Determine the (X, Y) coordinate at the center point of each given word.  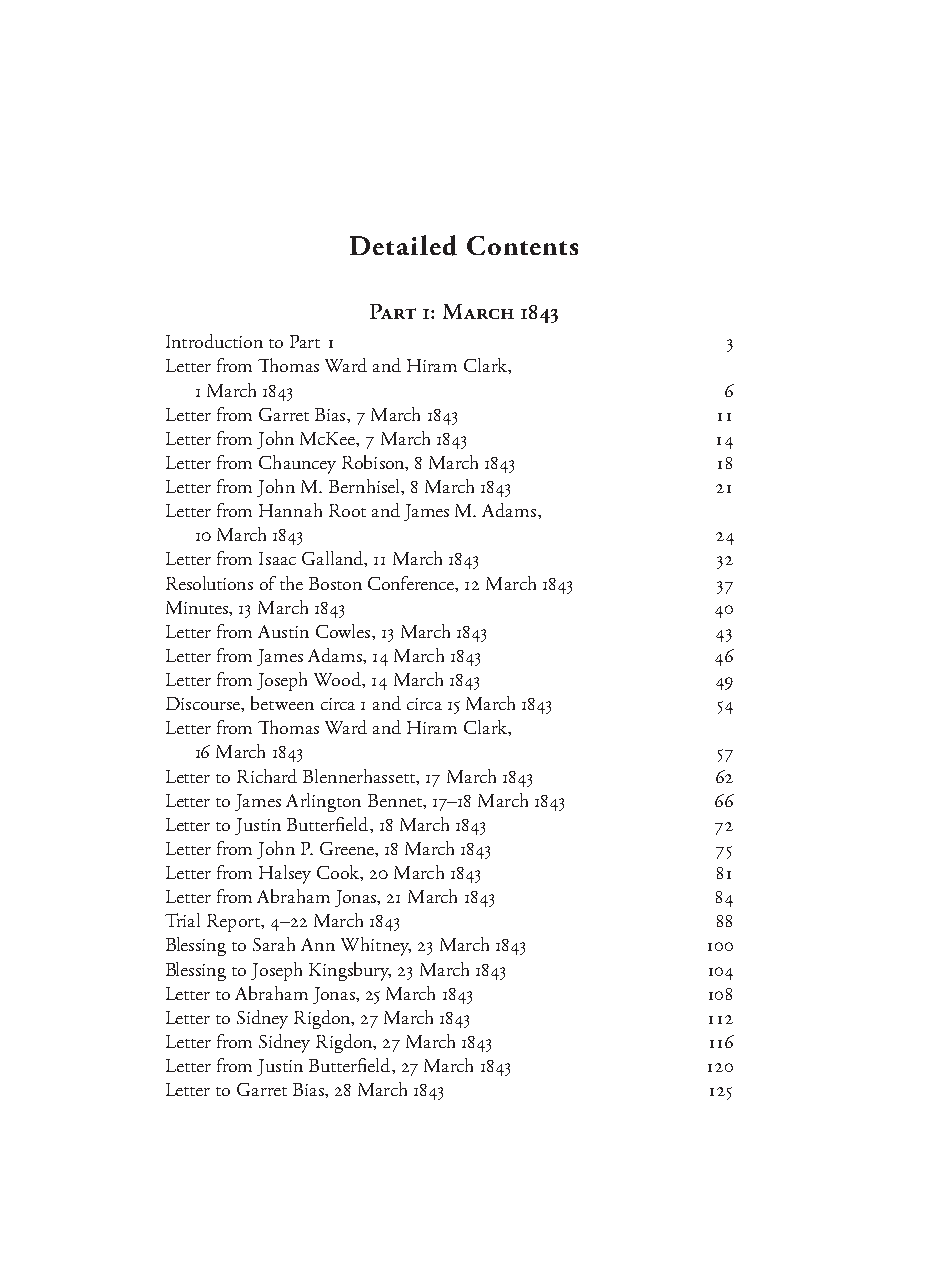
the (291, 583)
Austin (283, 631)
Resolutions (209, 583)
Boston (335, 583)
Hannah (290, 510)
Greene (348, 848)
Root (347, 510)
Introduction (214, 341)
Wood (339, 680)
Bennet (396, 800)
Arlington (323, 802)
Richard (267, 776)
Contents (522, 245)
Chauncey (297, 464)
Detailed (403, 245)
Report (234, 923)
